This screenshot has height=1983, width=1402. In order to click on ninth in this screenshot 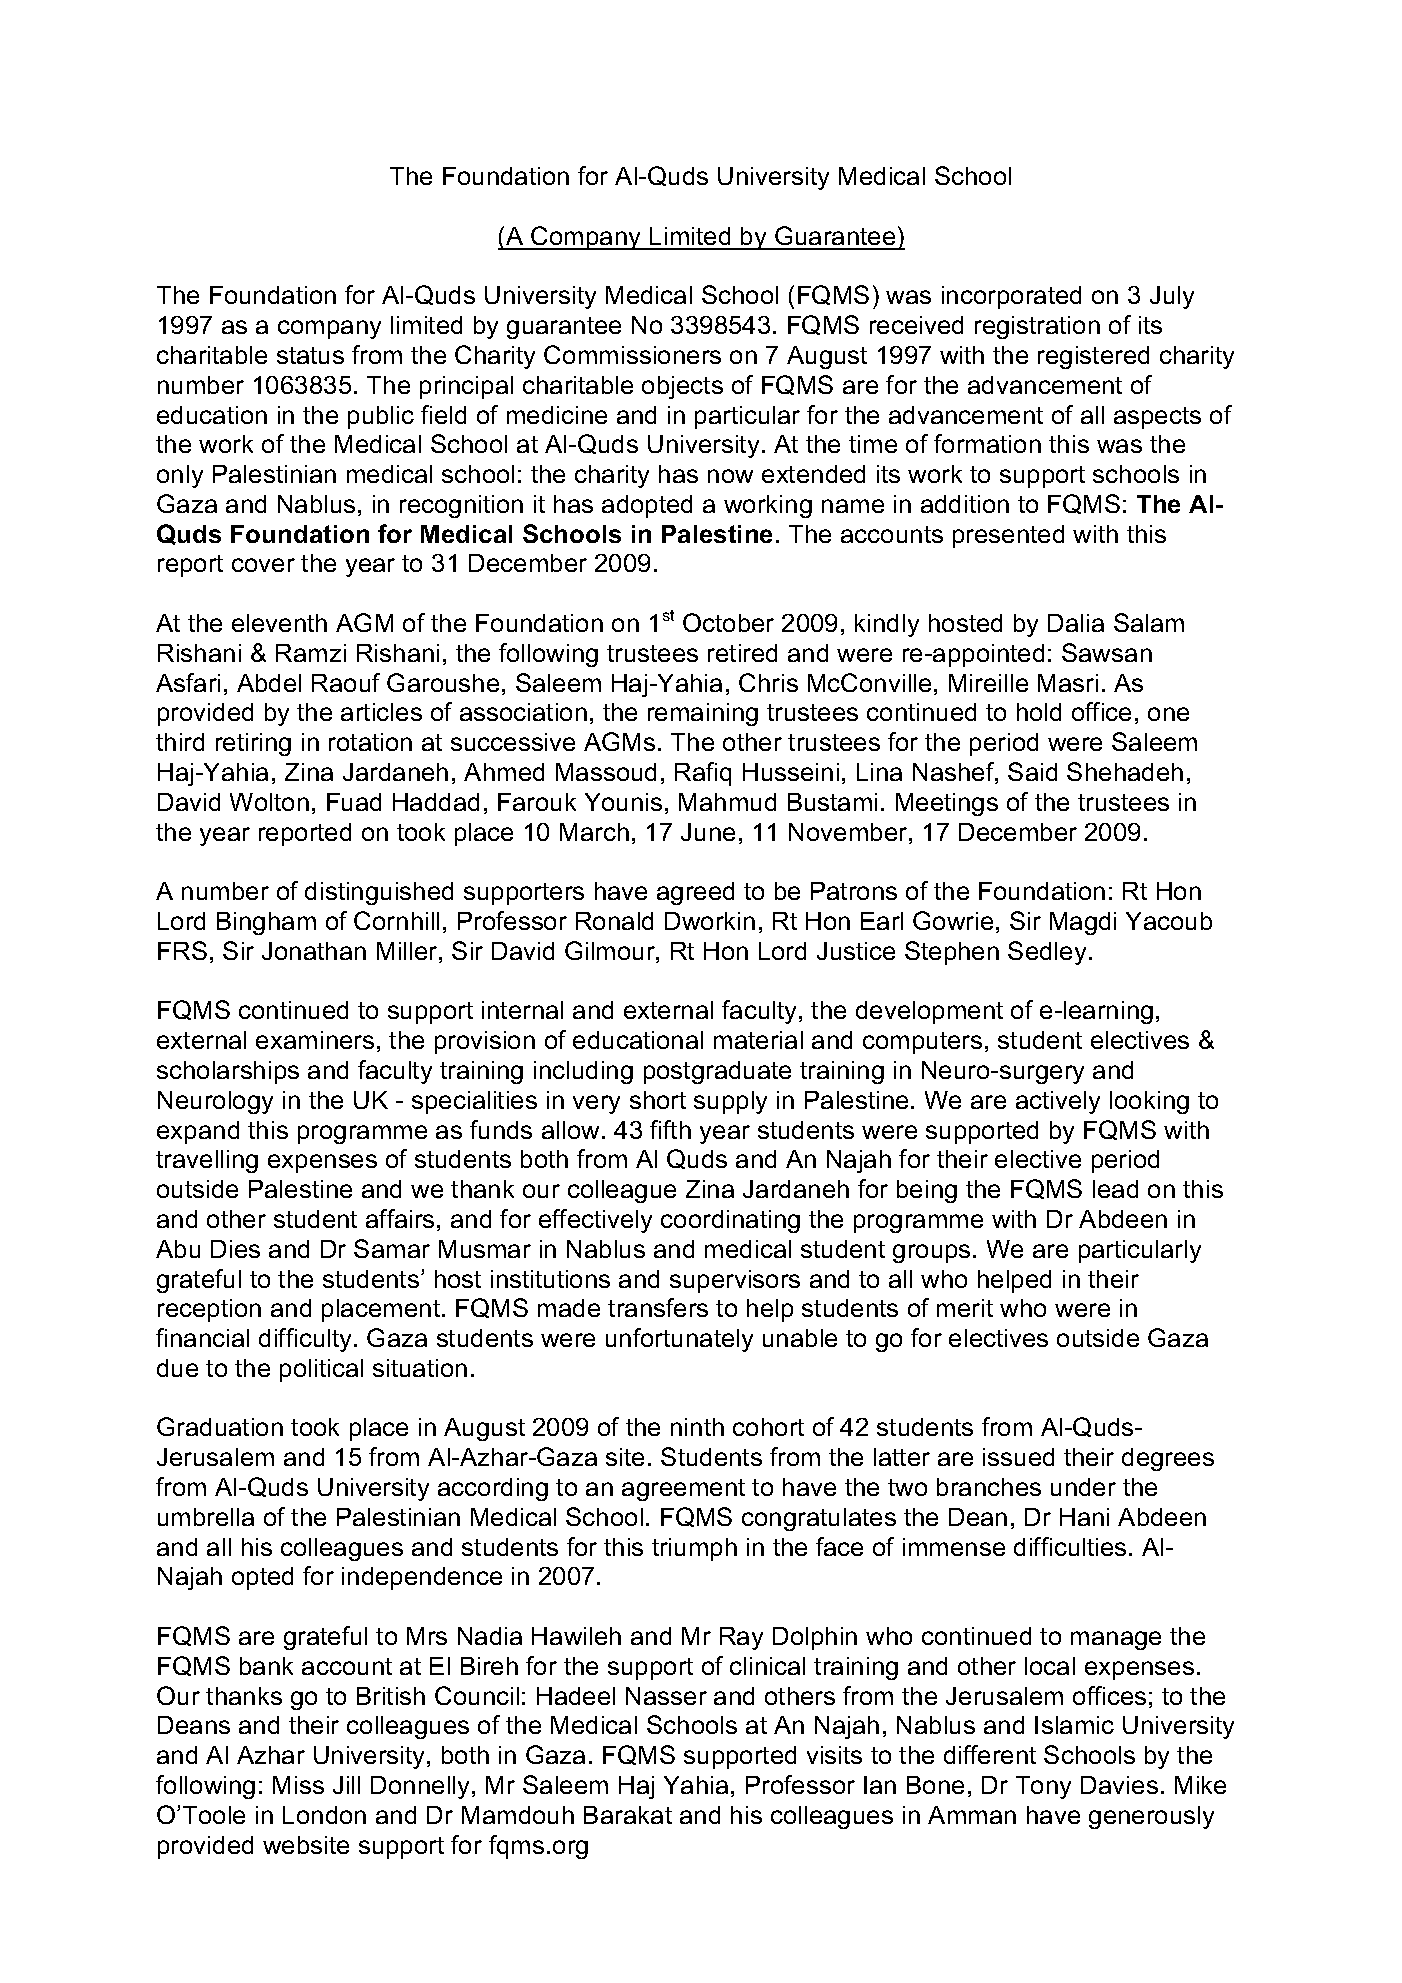, I will do `click(697, 1427)`.
